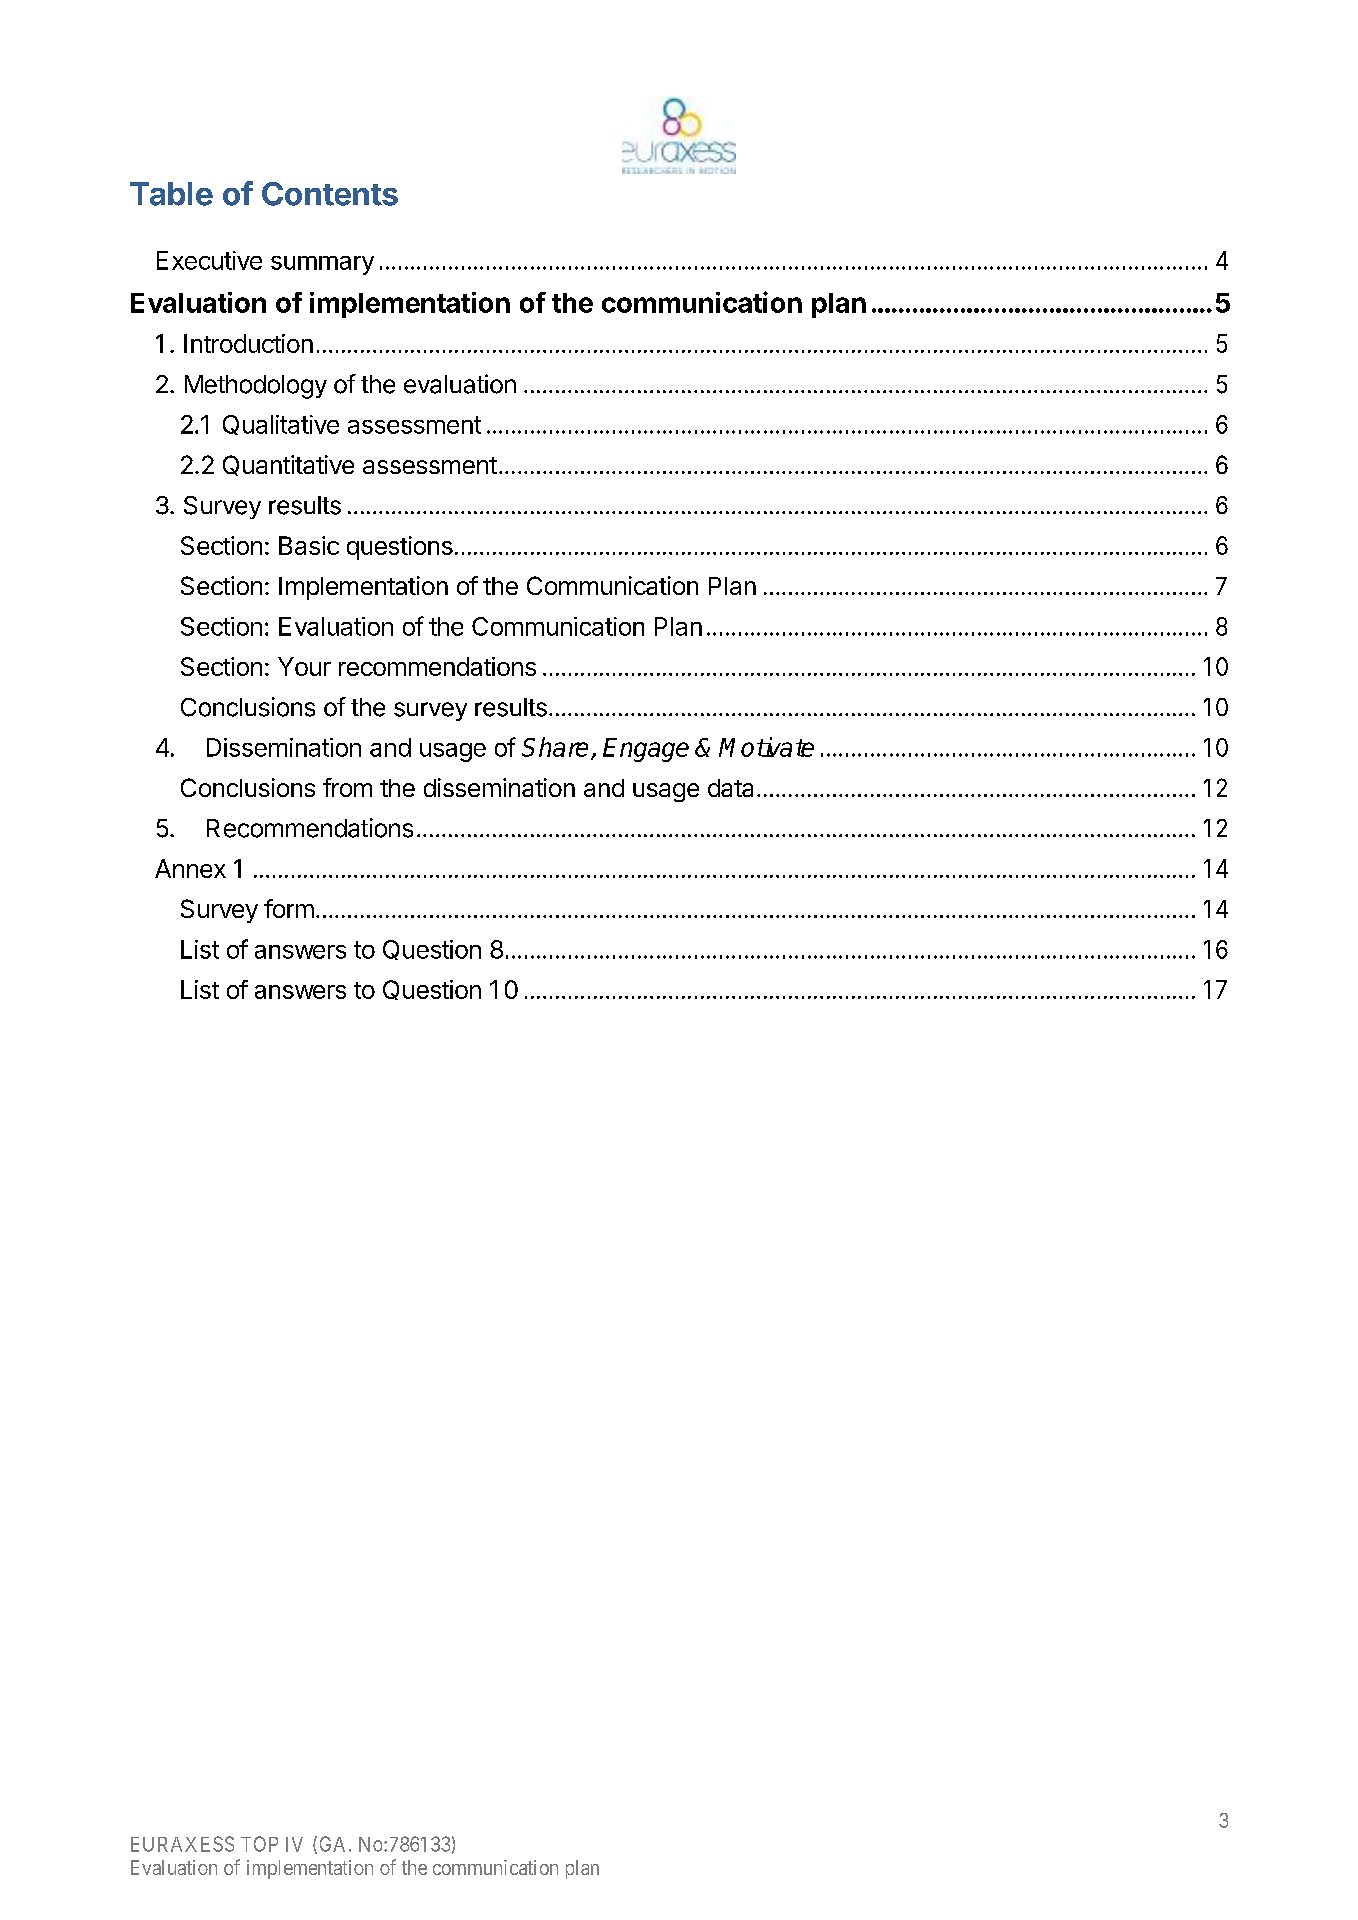 The image size is (1358, 1920). What do you see at coordinates (304, 666) in the document?
I see `Your` at bounding box center [304, 666].
